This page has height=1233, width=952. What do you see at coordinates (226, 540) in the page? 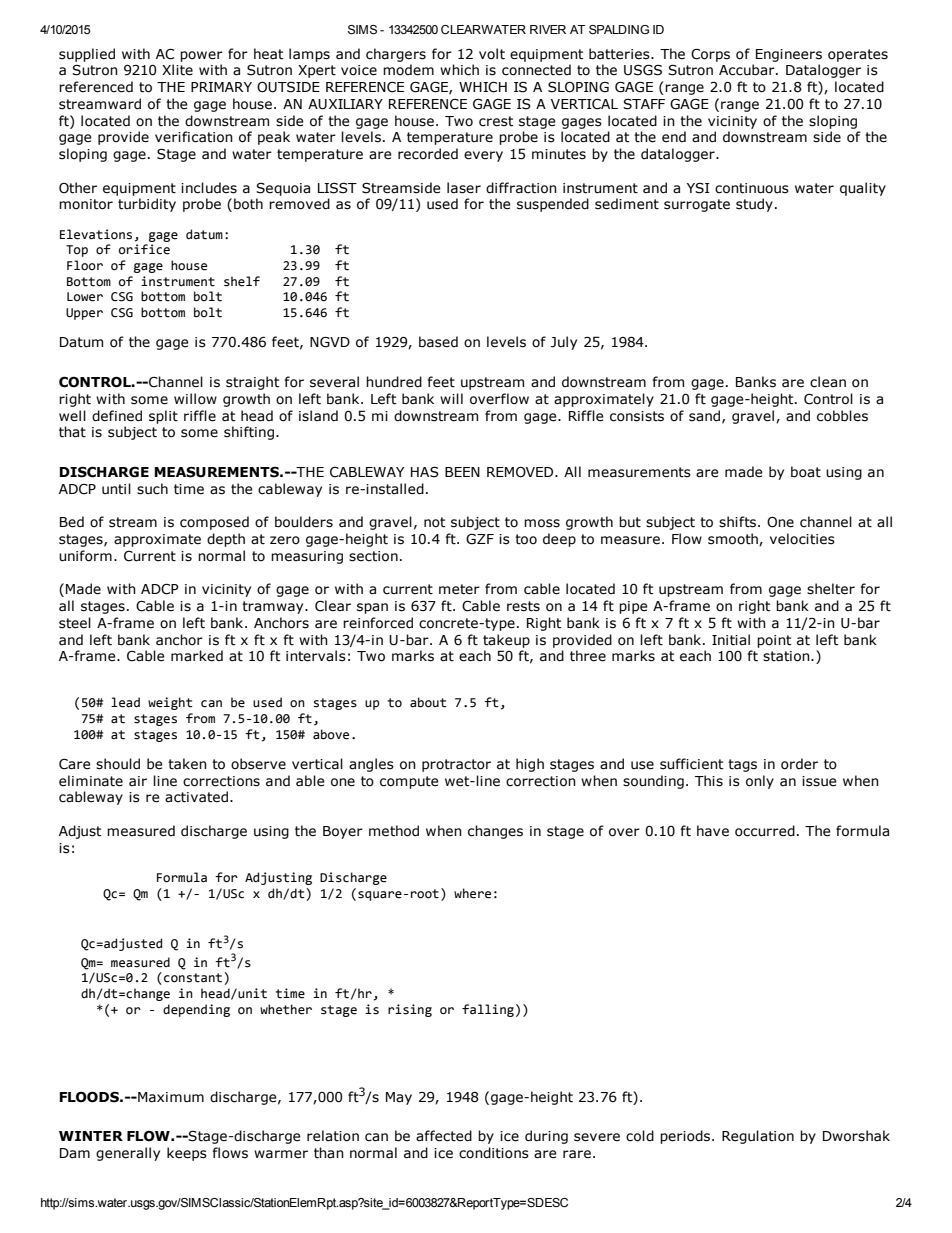
I see `depth` at bounding box center [226, 540].
